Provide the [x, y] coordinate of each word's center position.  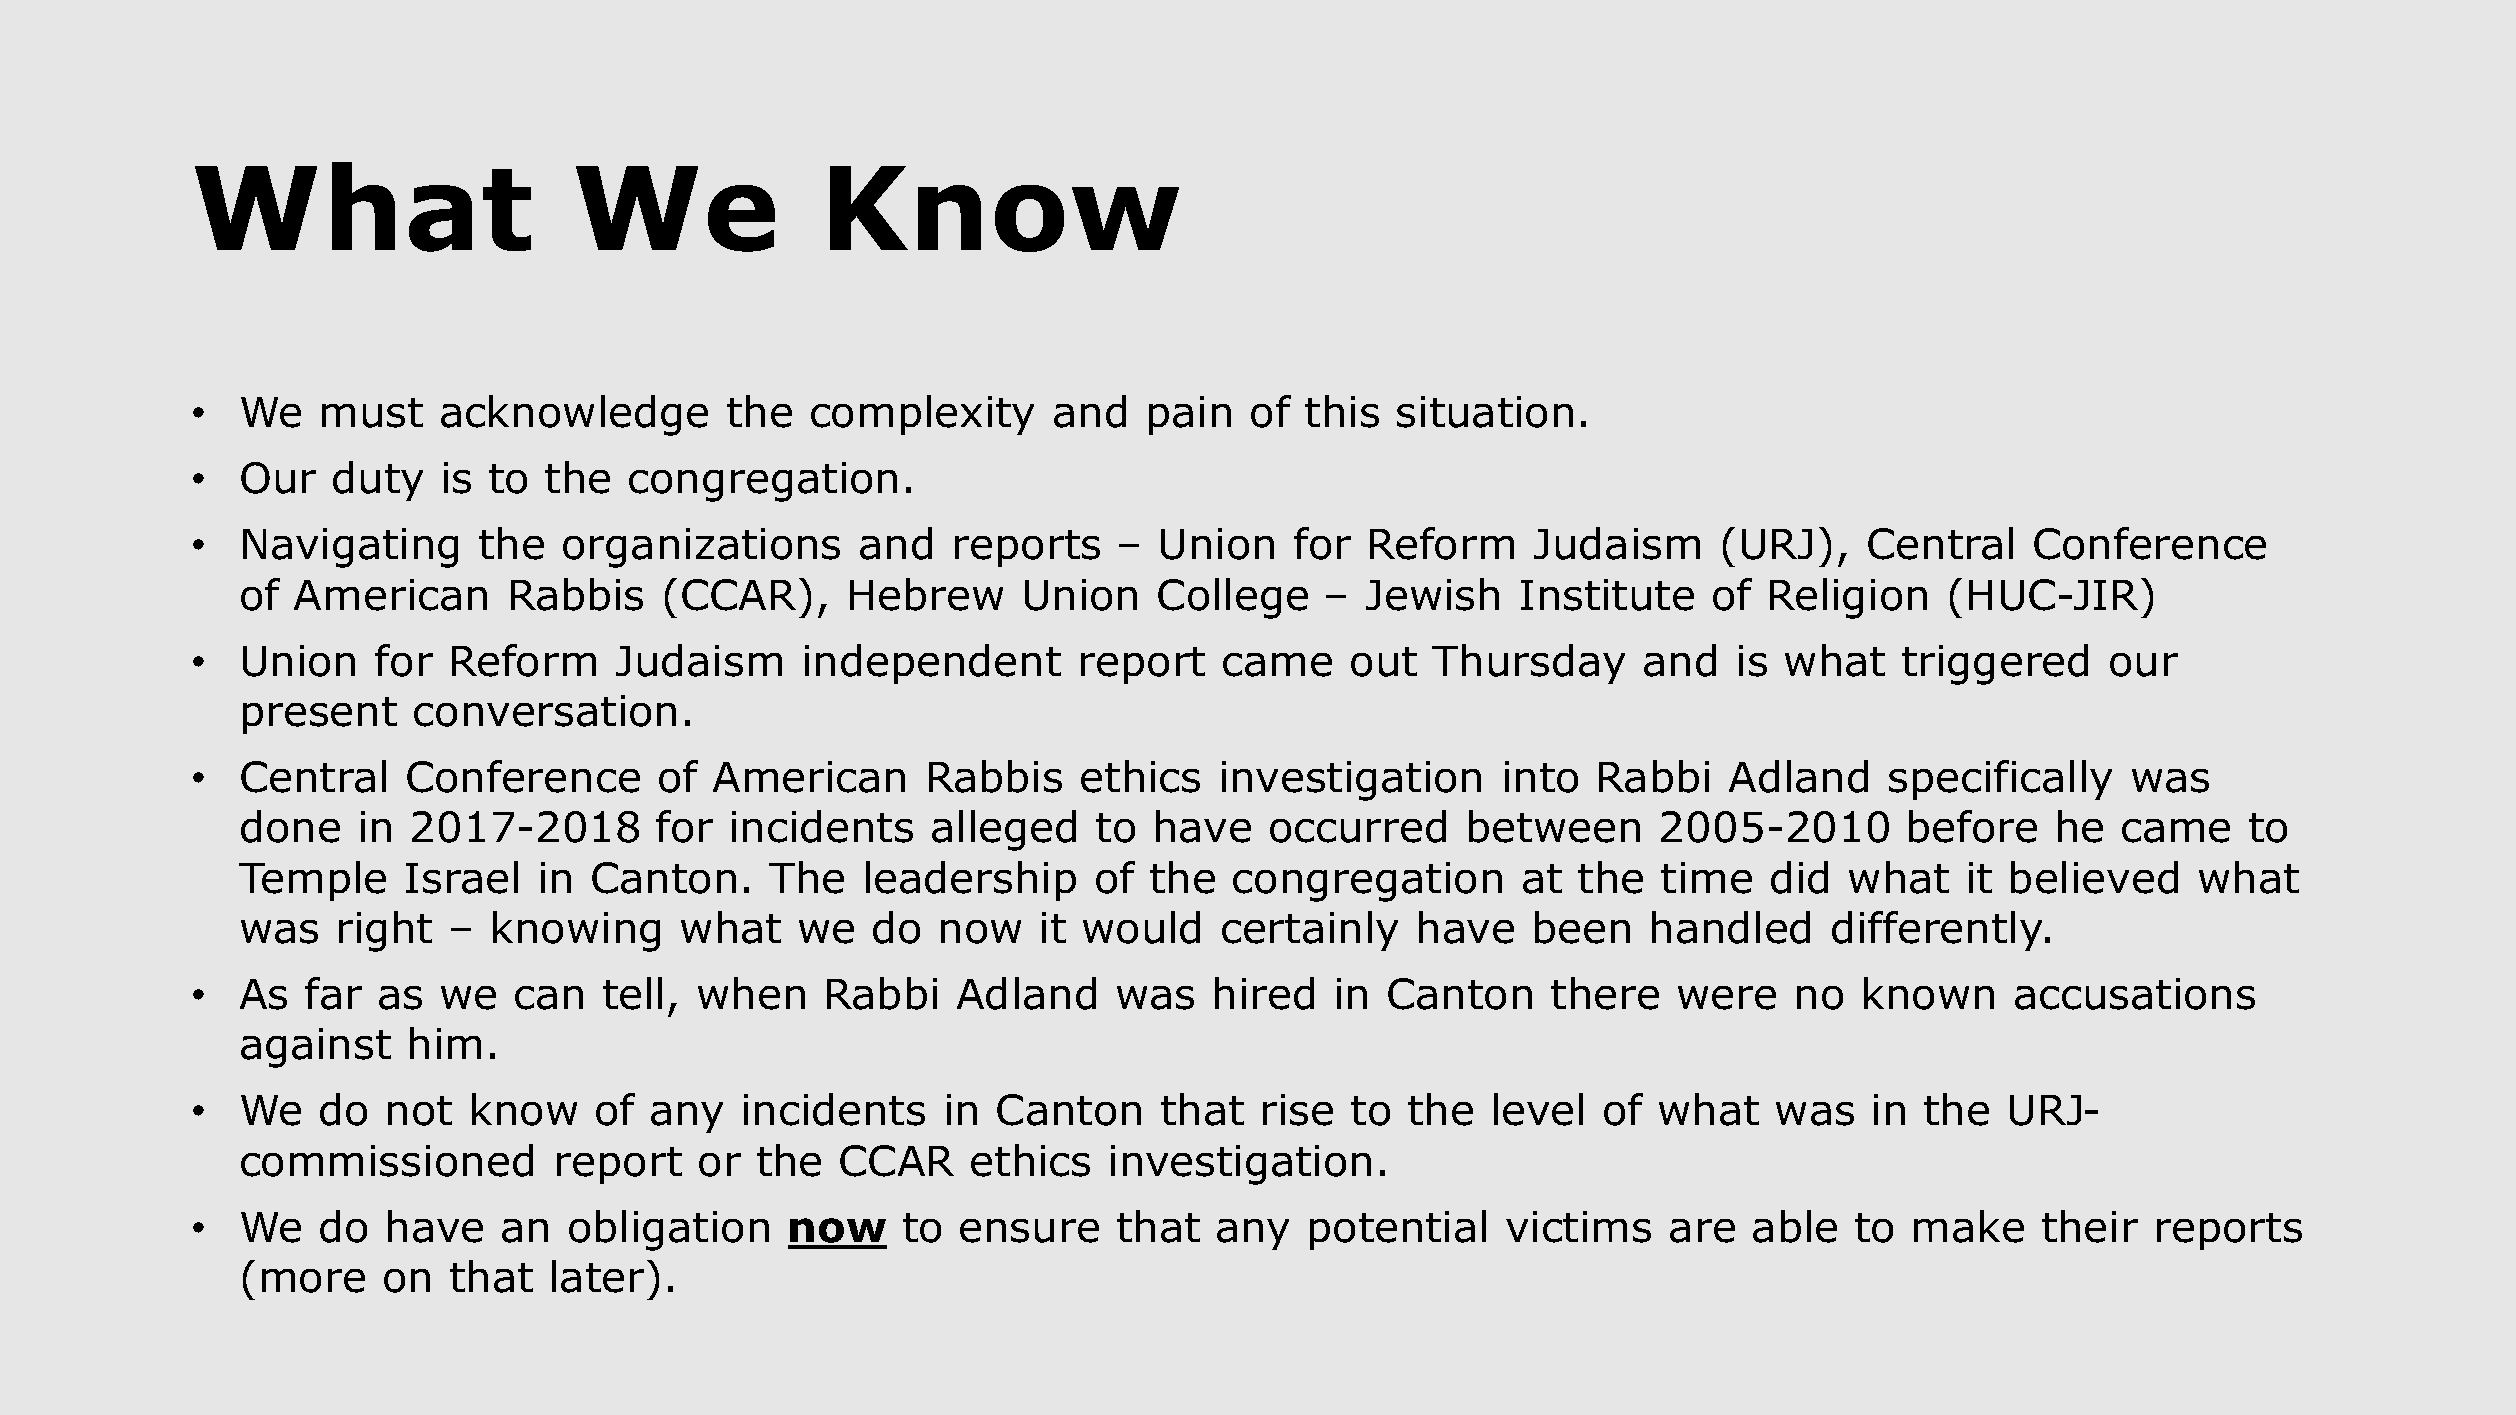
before [1973, 826]
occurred [1358, 826]
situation [1485, 412]
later [598, 1276]
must [372, 413]
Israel [462, 877]
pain [1190, 415]
